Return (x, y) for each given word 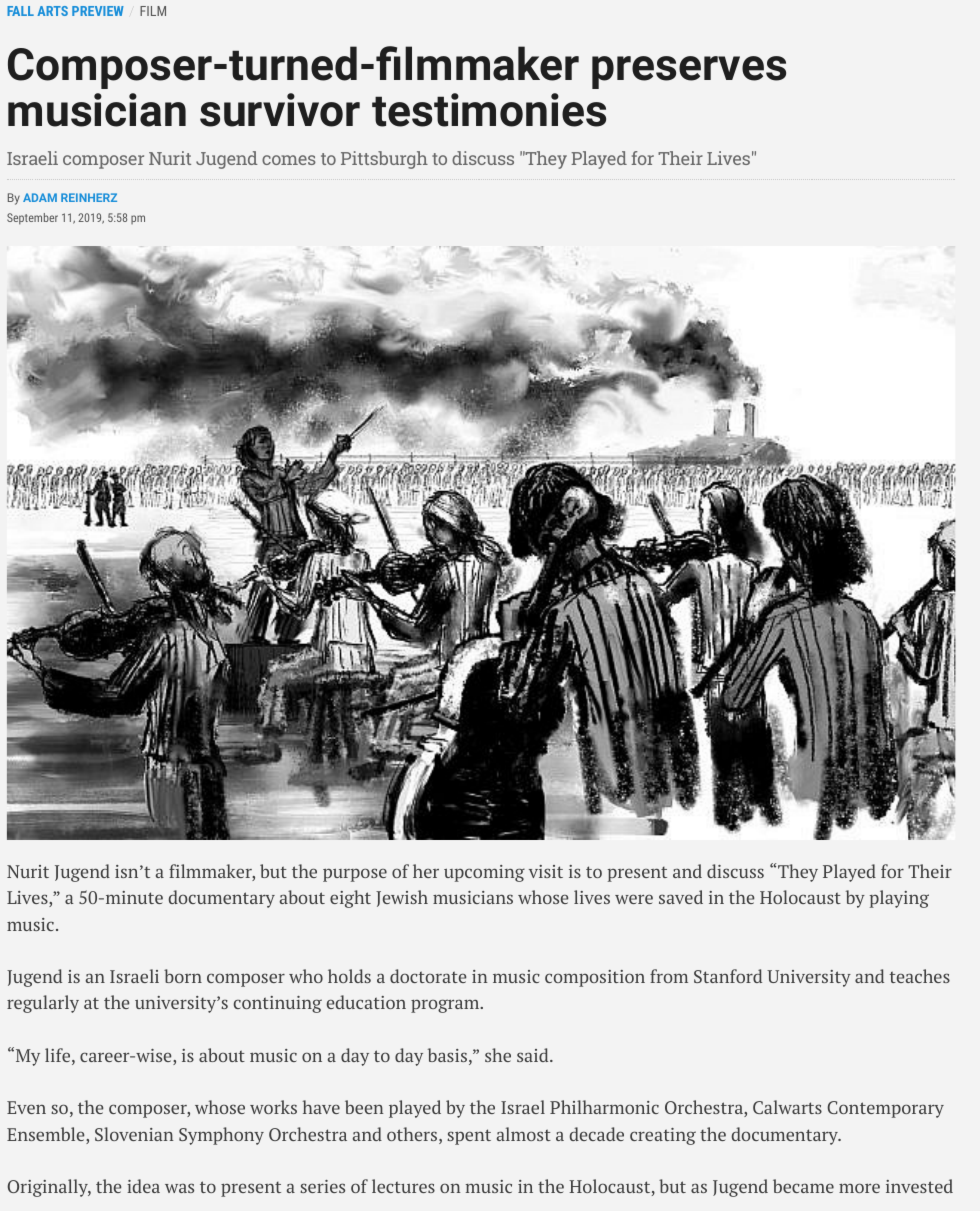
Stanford (728, 976)
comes (289, 160)
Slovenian (134, 1134)
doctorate (428, 976)
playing (899, 899)
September (32, 219)
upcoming (484, 873)
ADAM (40, 197)
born (183, 976)
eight (350, 899)
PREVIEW (98, 11)
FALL (20, 11)
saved (681, 897)
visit (546, 871)
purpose (355, 875)
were (634, 899)
